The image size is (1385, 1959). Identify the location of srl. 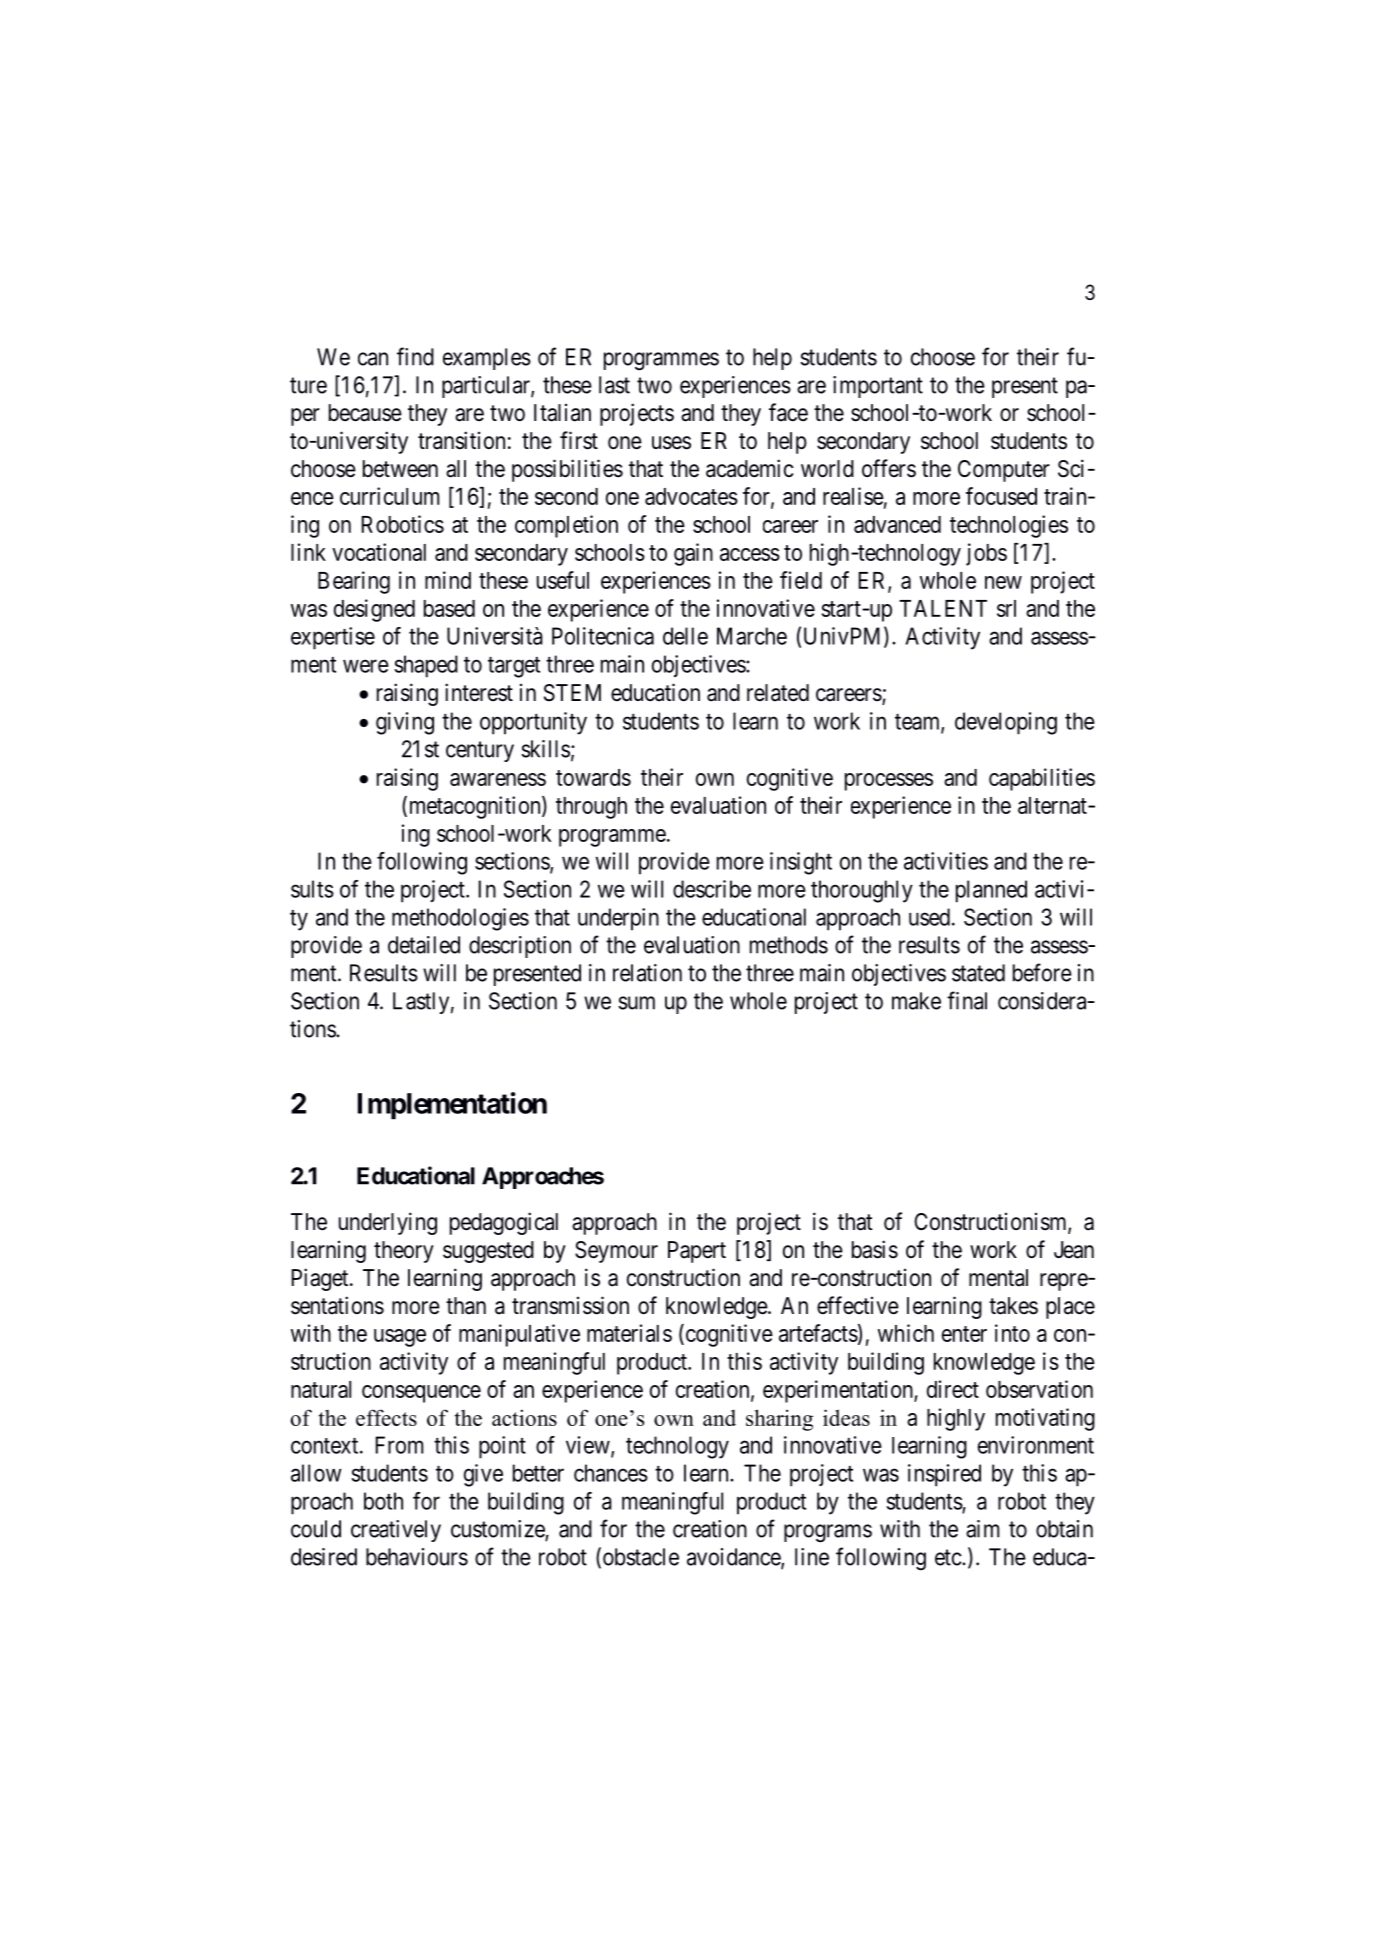
(1006, 608).
